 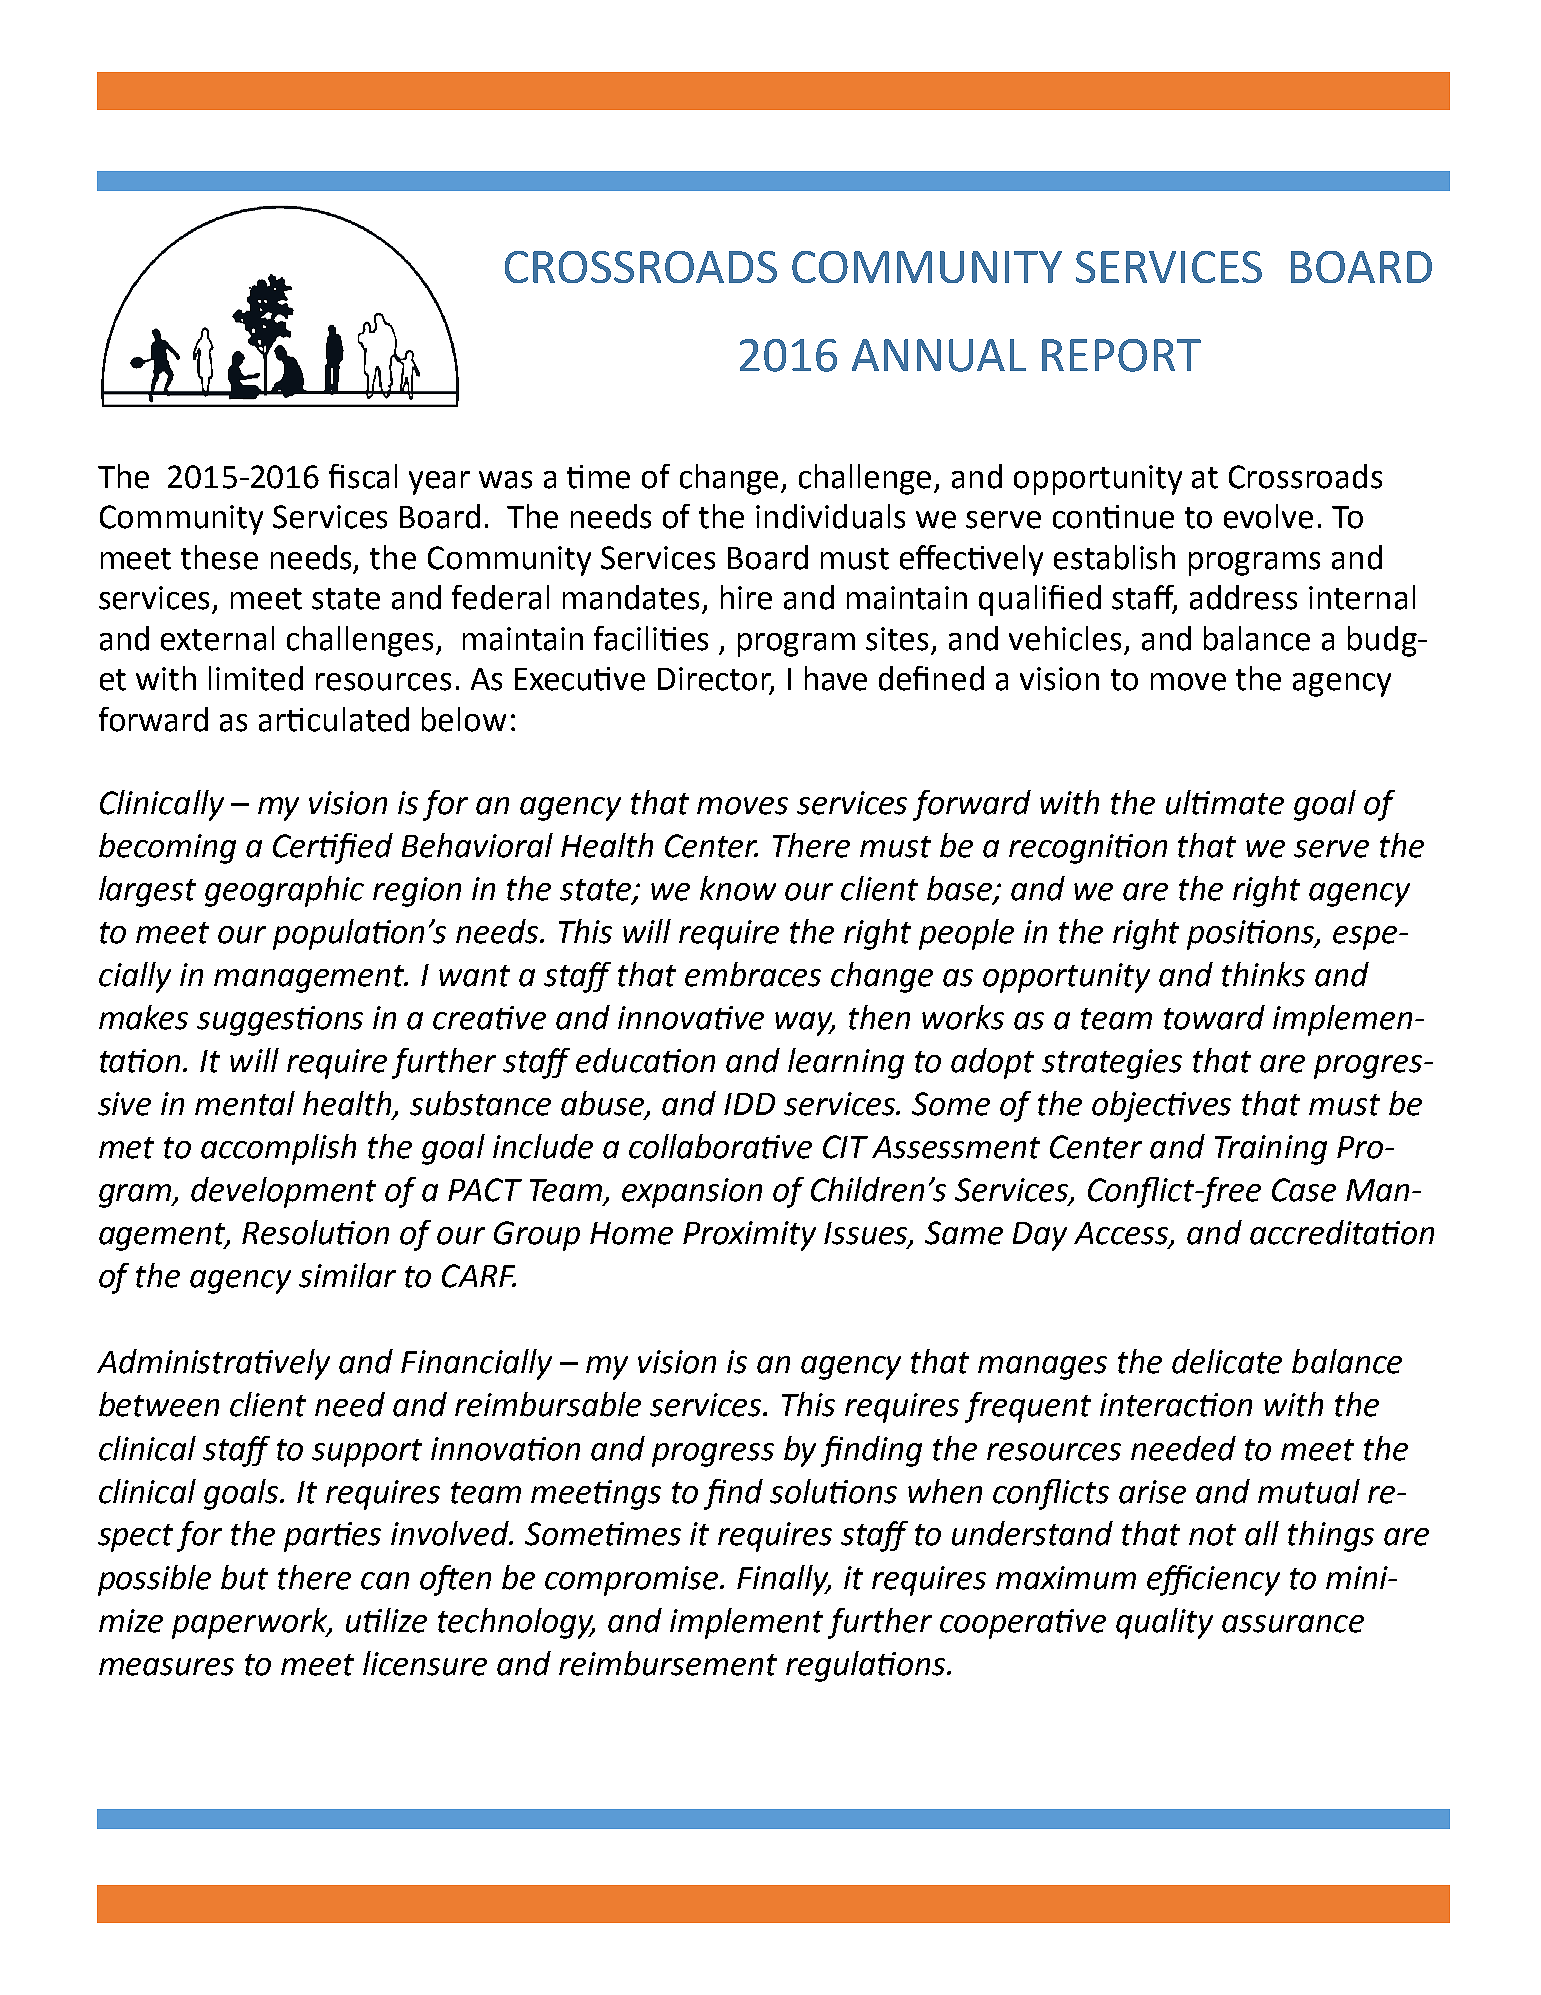 I want to click on utilize, so click(x=386, y=1620).
